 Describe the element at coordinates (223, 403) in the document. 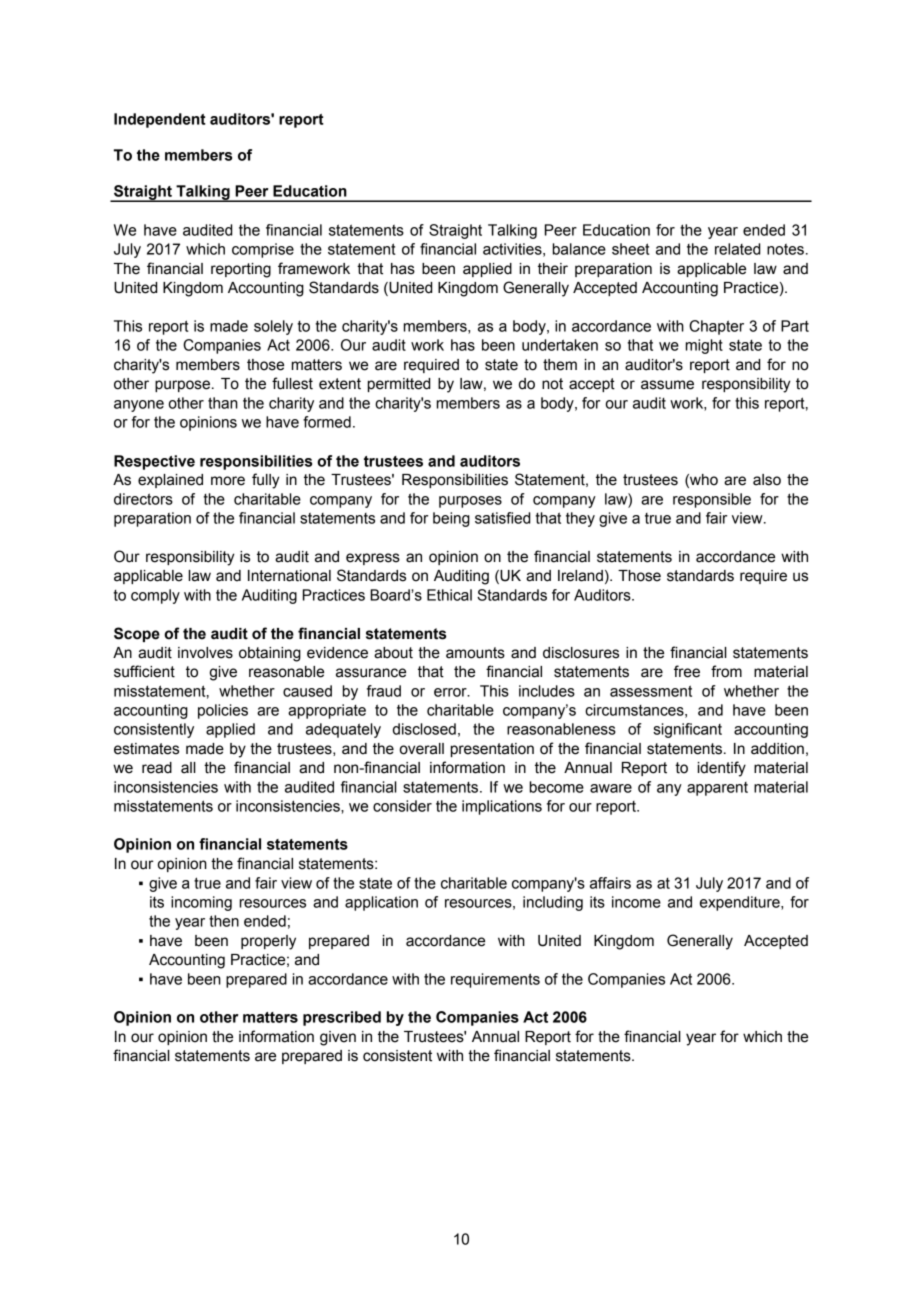

I see `than` at that location.
